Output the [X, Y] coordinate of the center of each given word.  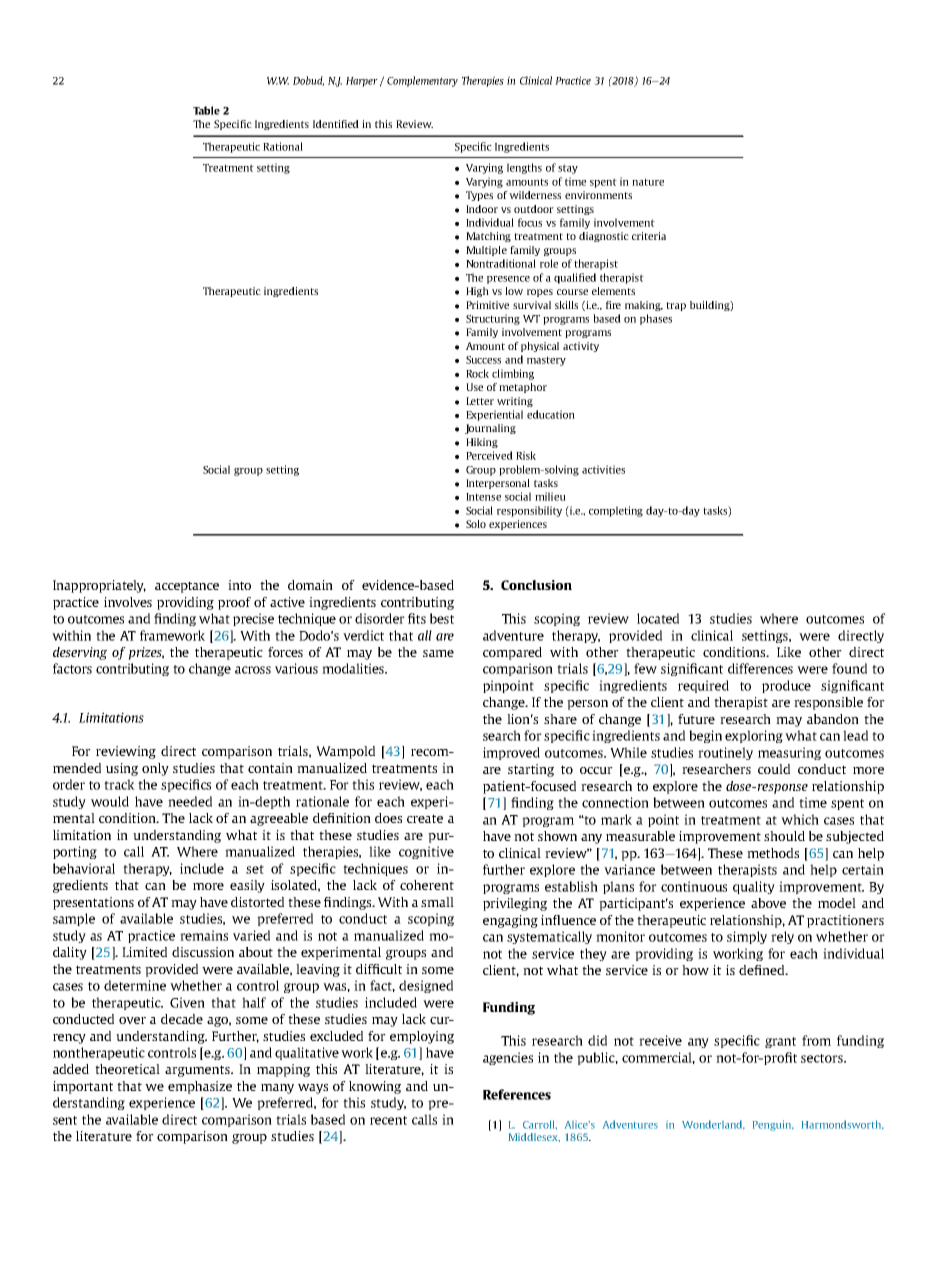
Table [206, 110]
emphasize [200, 1087]
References [517, 1094]
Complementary [422, 81]
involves [128, 602]
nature [648, 182]
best [442, 618]
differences [760, 668]
